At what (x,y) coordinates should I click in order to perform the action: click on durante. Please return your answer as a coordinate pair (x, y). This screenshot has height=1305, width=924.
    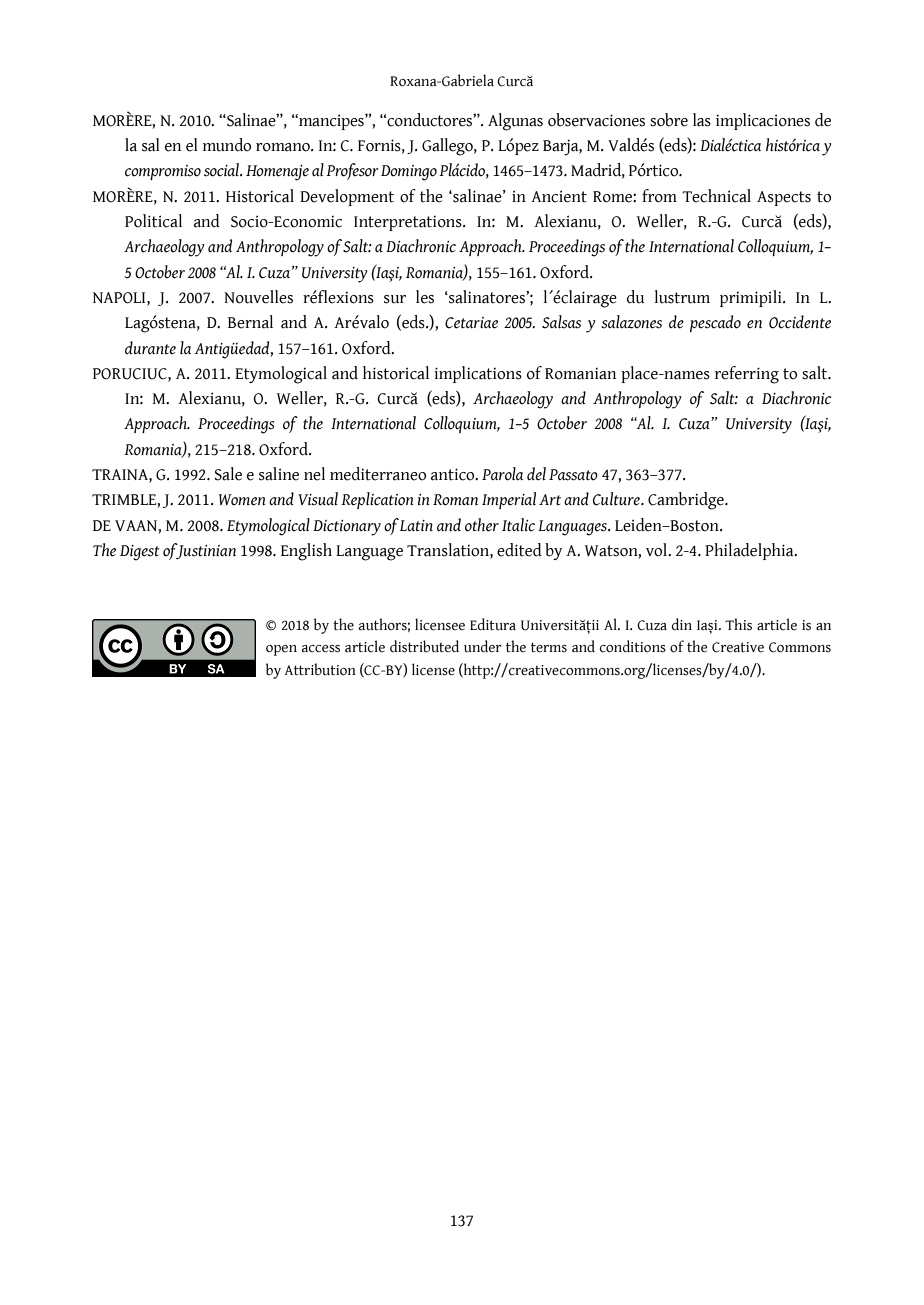
    Looking at the image, I should click on (150, 348).
